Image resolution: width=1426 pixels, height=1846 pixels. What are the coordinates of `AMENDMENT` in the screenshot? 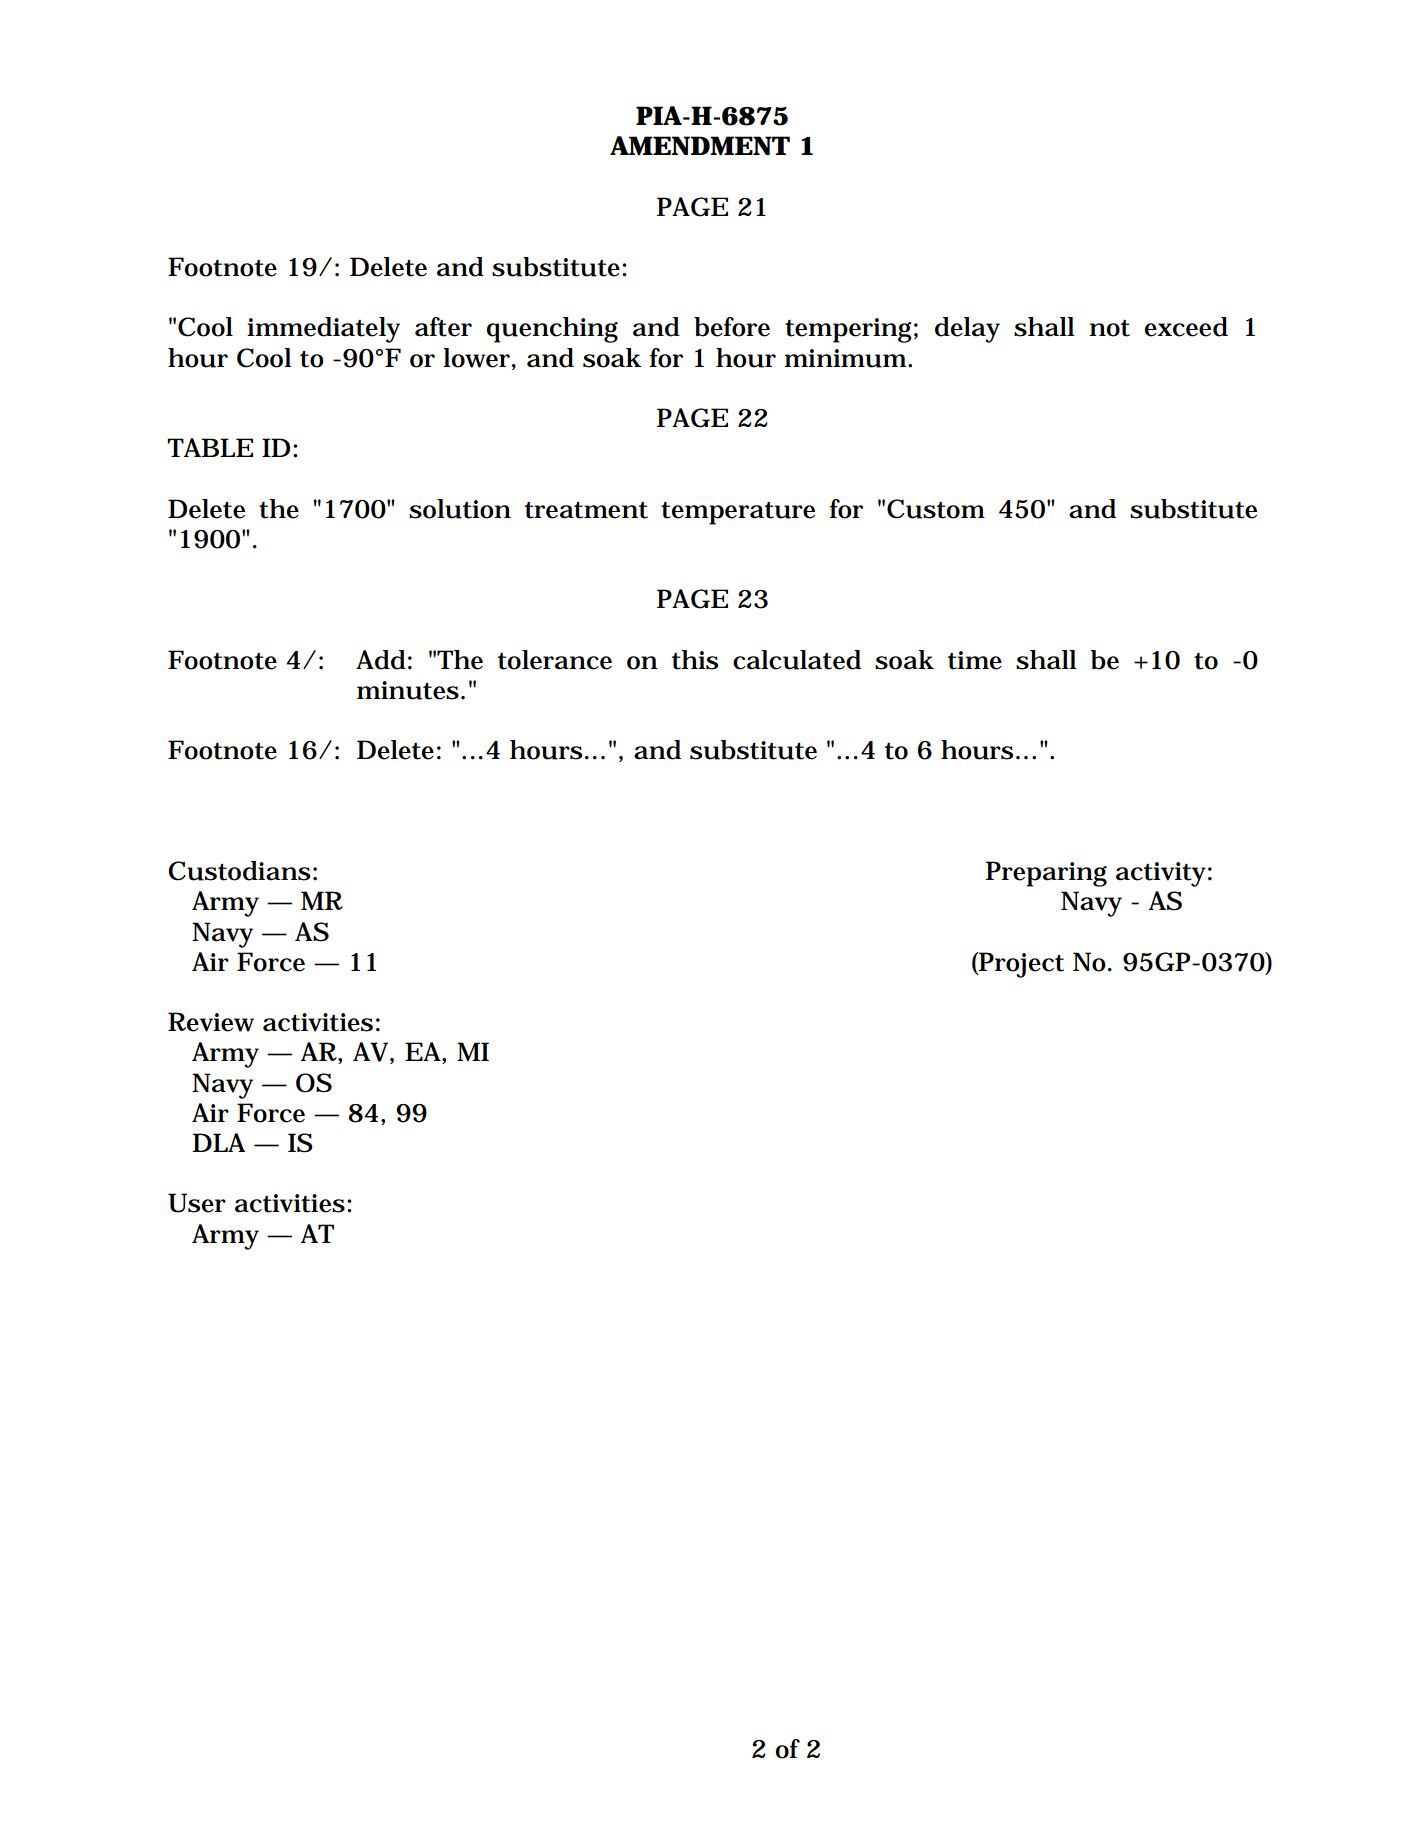 It's located at (700, 145).
